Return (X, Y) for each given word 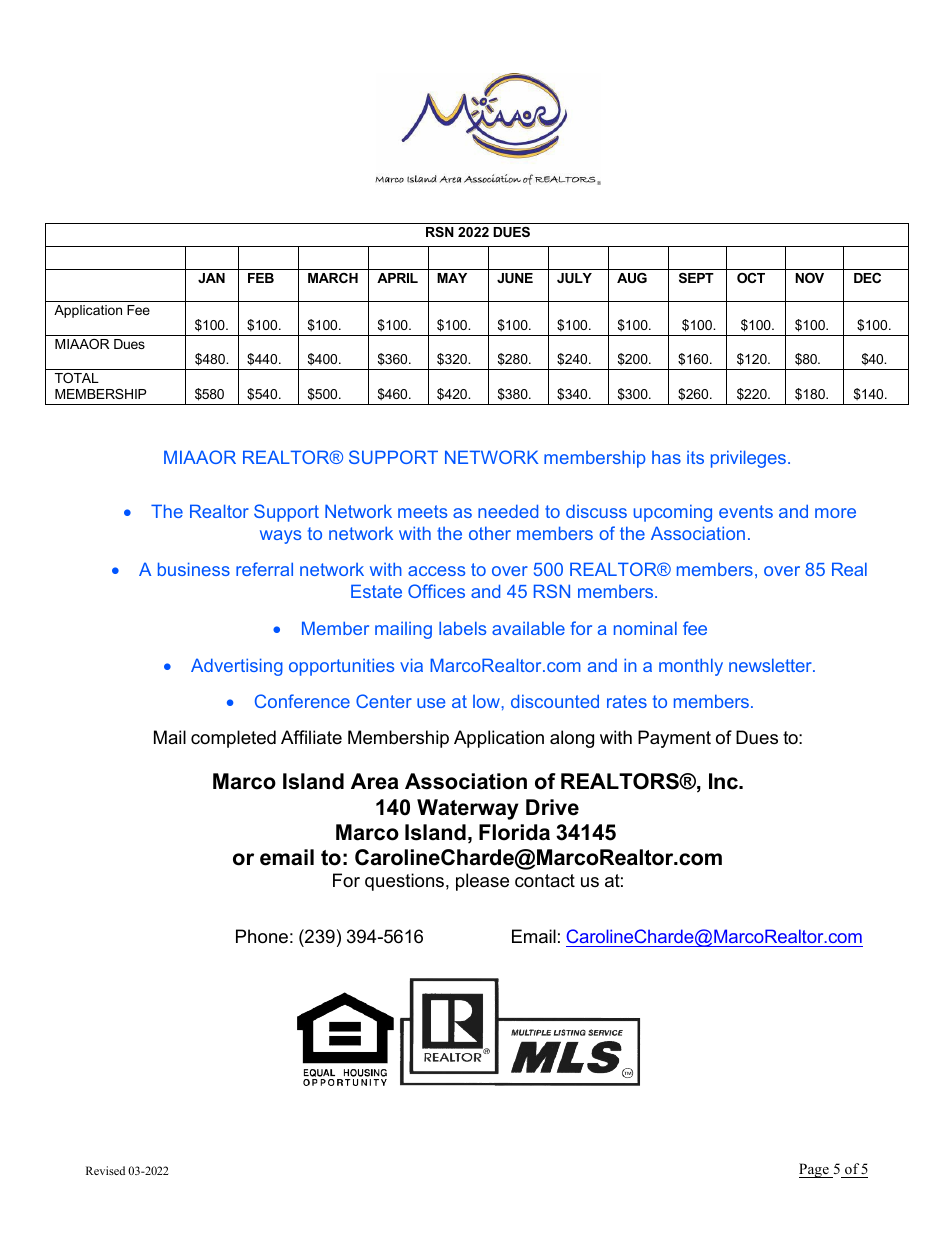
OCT (751, 278)
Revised (105, 1170)
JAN (211, 278)
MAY (452, 278)
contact (545, 881)
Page (815, 1170)
